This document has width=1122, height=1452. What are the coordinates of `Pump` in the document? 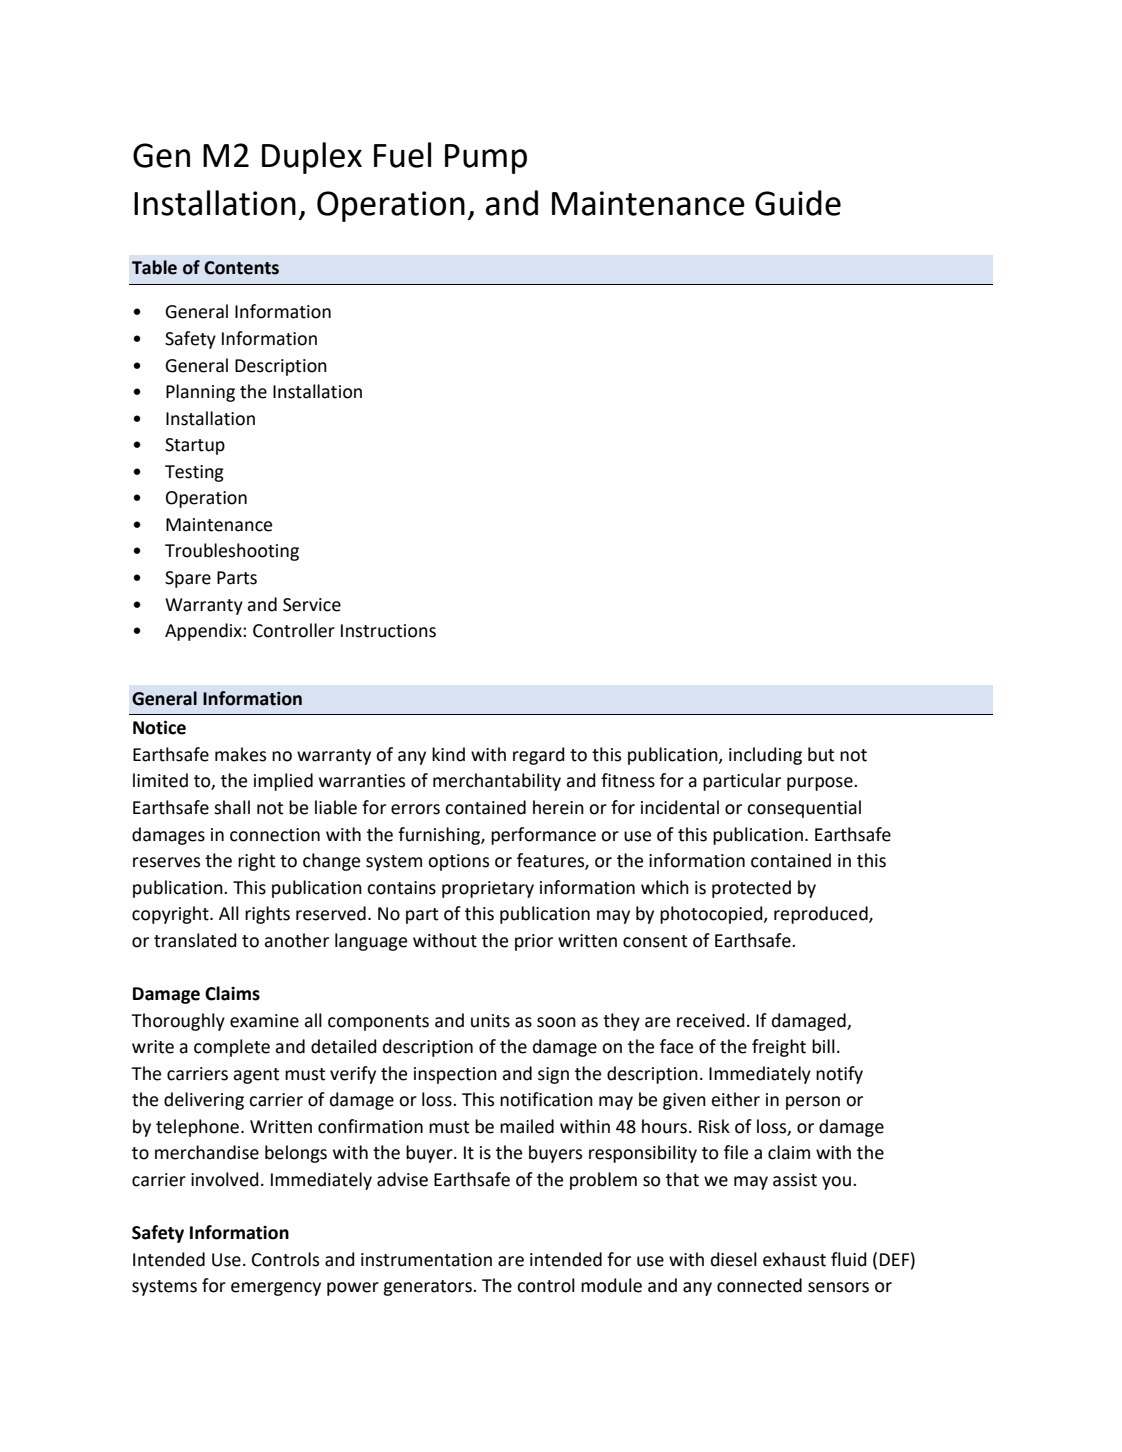 It's located at (486, 159).
